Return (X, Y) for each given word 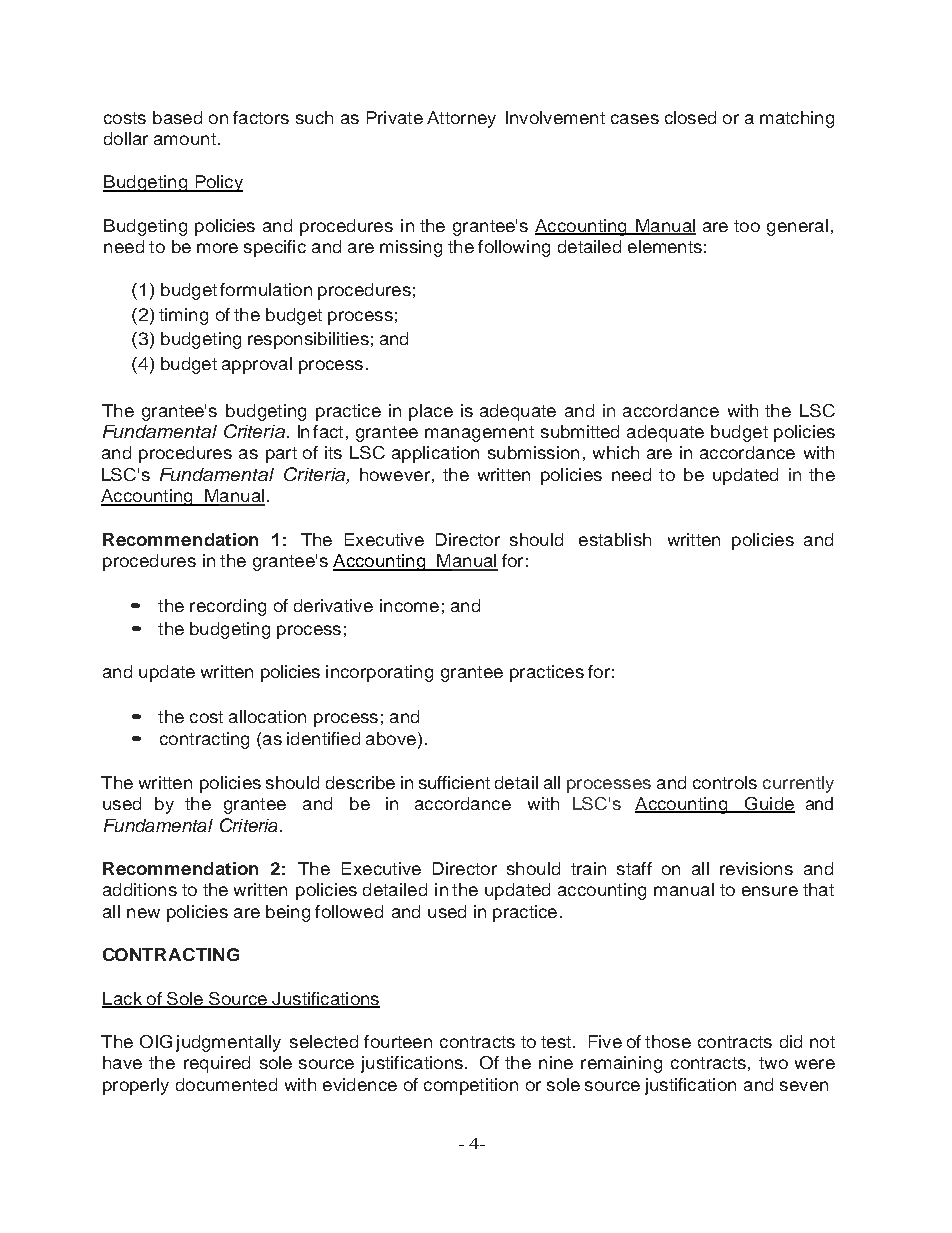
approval (257, 365)
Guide (769, 804)
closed (690, 117)
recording (228, 607)
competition (471, 1086)
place (431, 412)
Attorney (461, 119)
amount (185, 139)
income (409, 605)
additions (140, 889)
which (616, 452)
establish (615, 539)
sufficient (454, 782)
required (217, 1064)
